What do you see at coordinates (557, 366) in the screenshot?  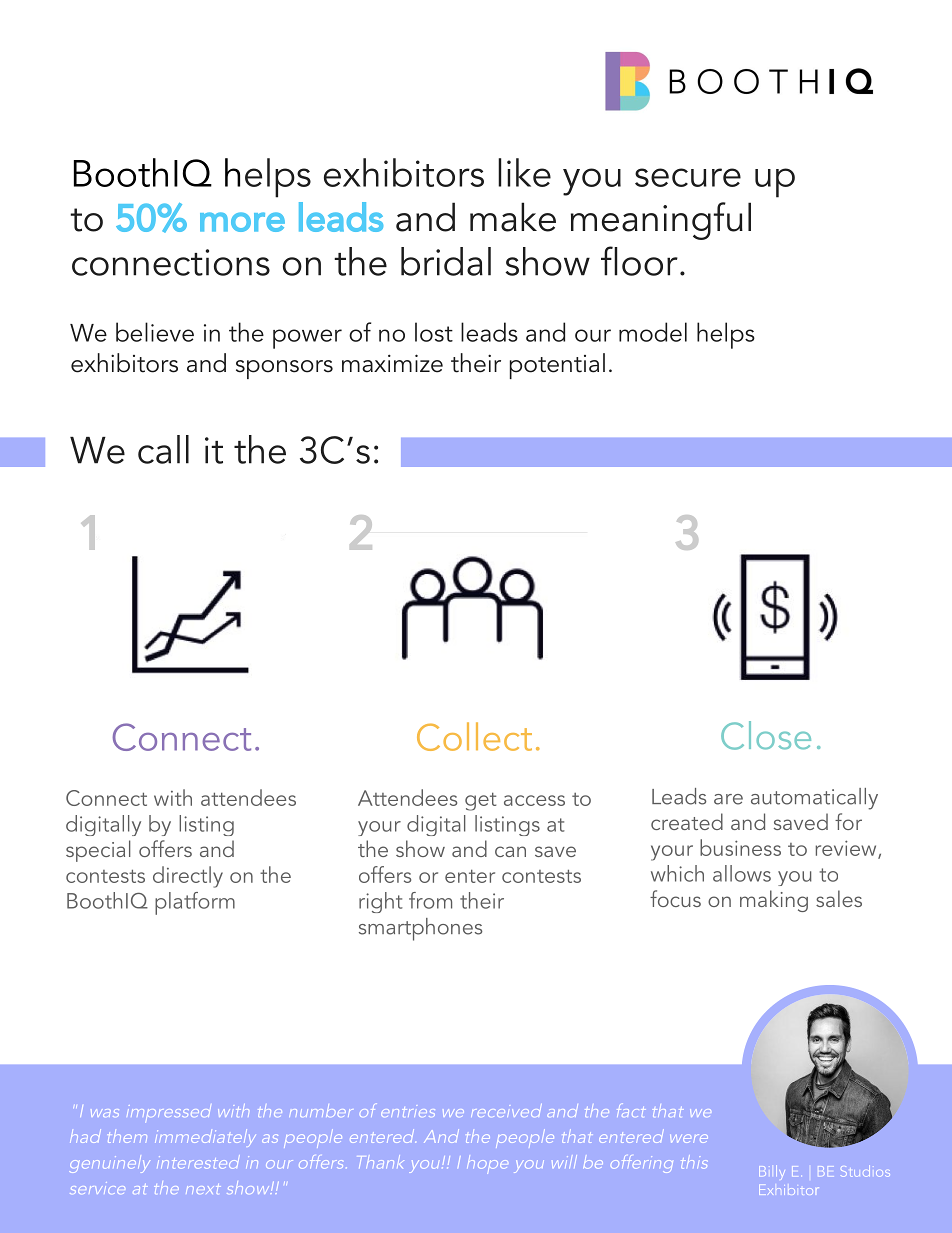 I see `potential` at bounding box center [557, 366].
